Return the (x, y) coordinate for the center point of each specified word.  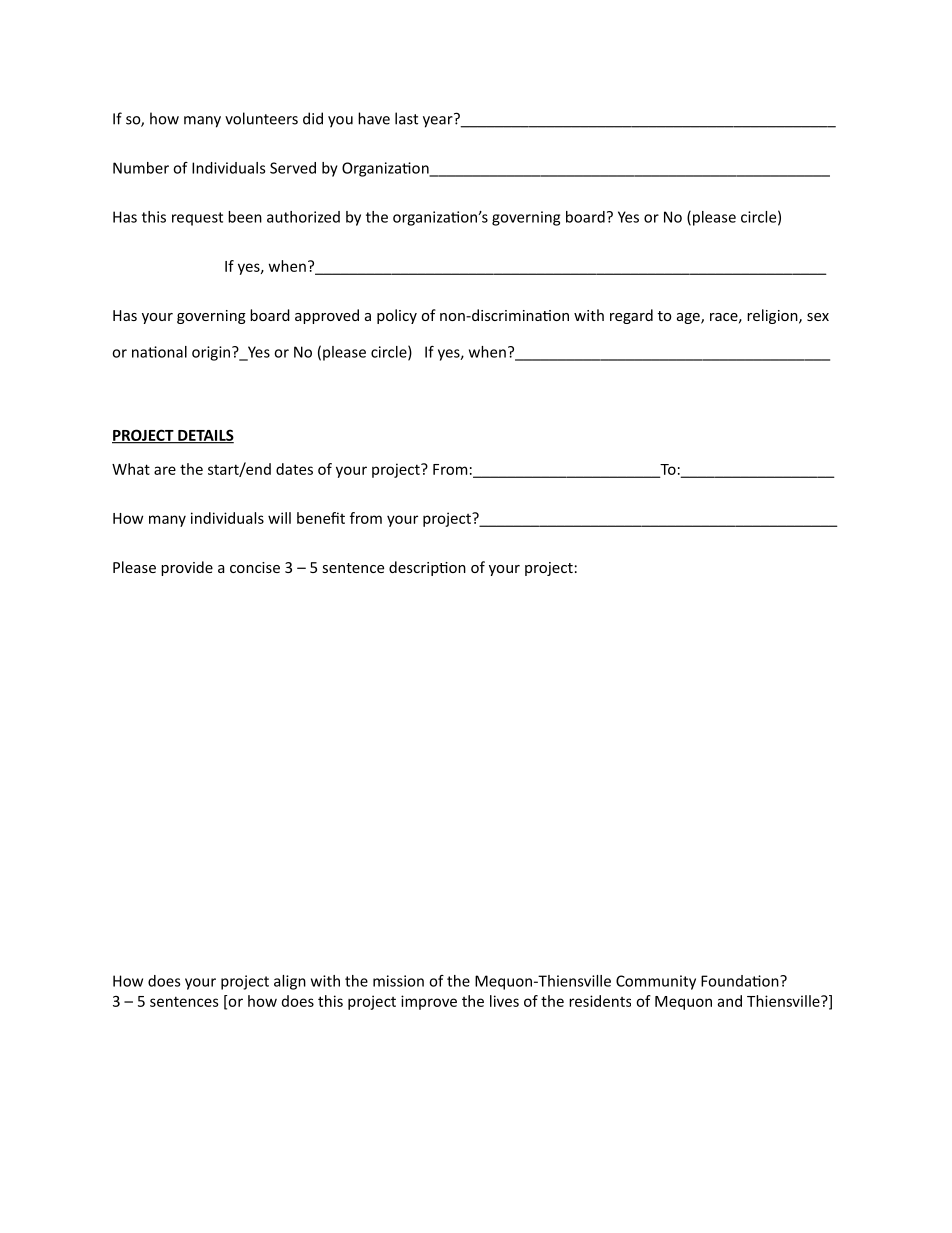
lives (504, 1001)
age (689, 318)
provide (187, 568)
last (406, 118)
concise (255, 567)
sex (818, 317)
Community (656, 982)
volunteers (261, 118)
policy (397, 316)
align (290, 982)
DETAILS (205, 436)
